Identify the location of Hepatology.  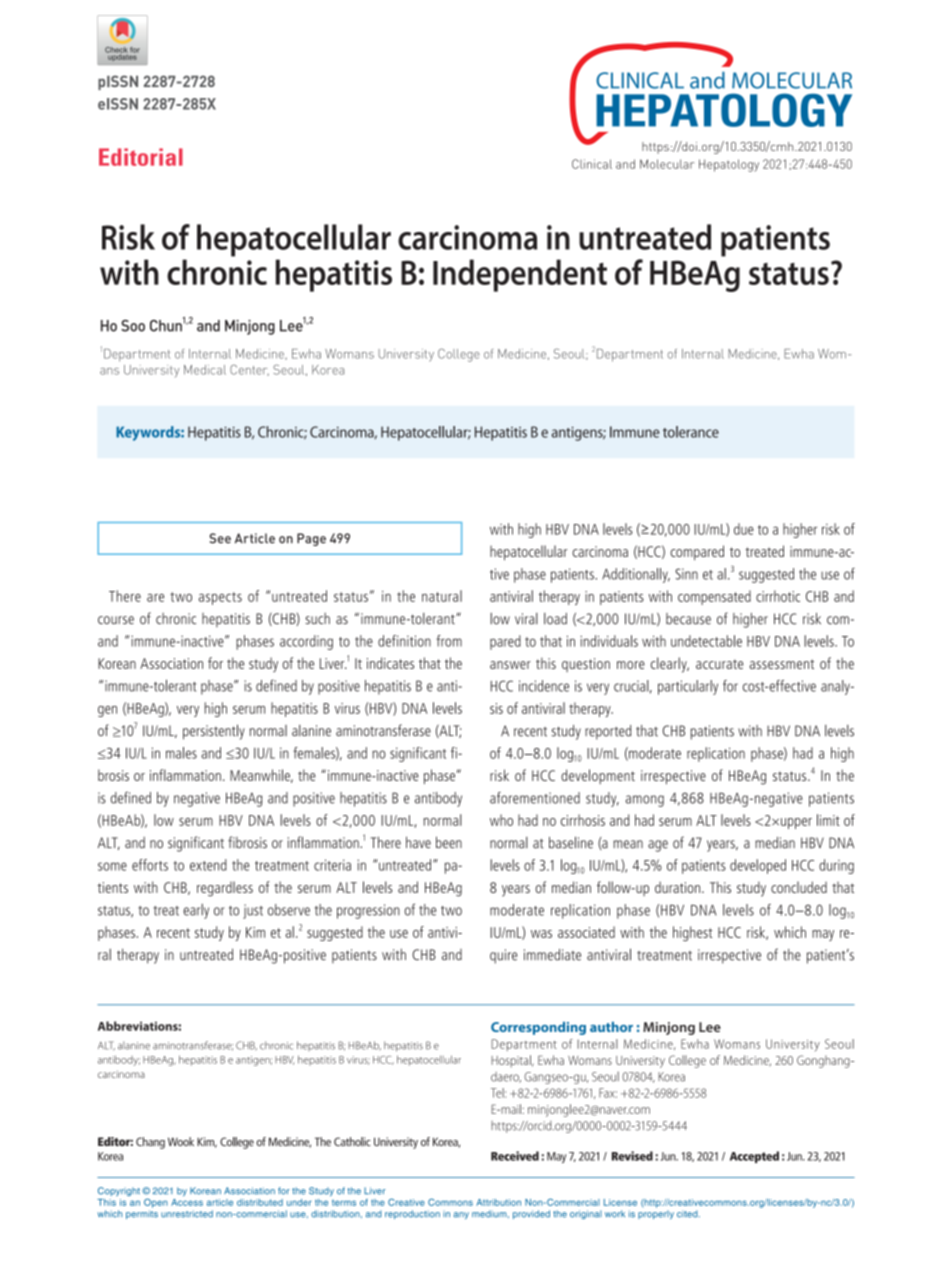
(729, 165).
